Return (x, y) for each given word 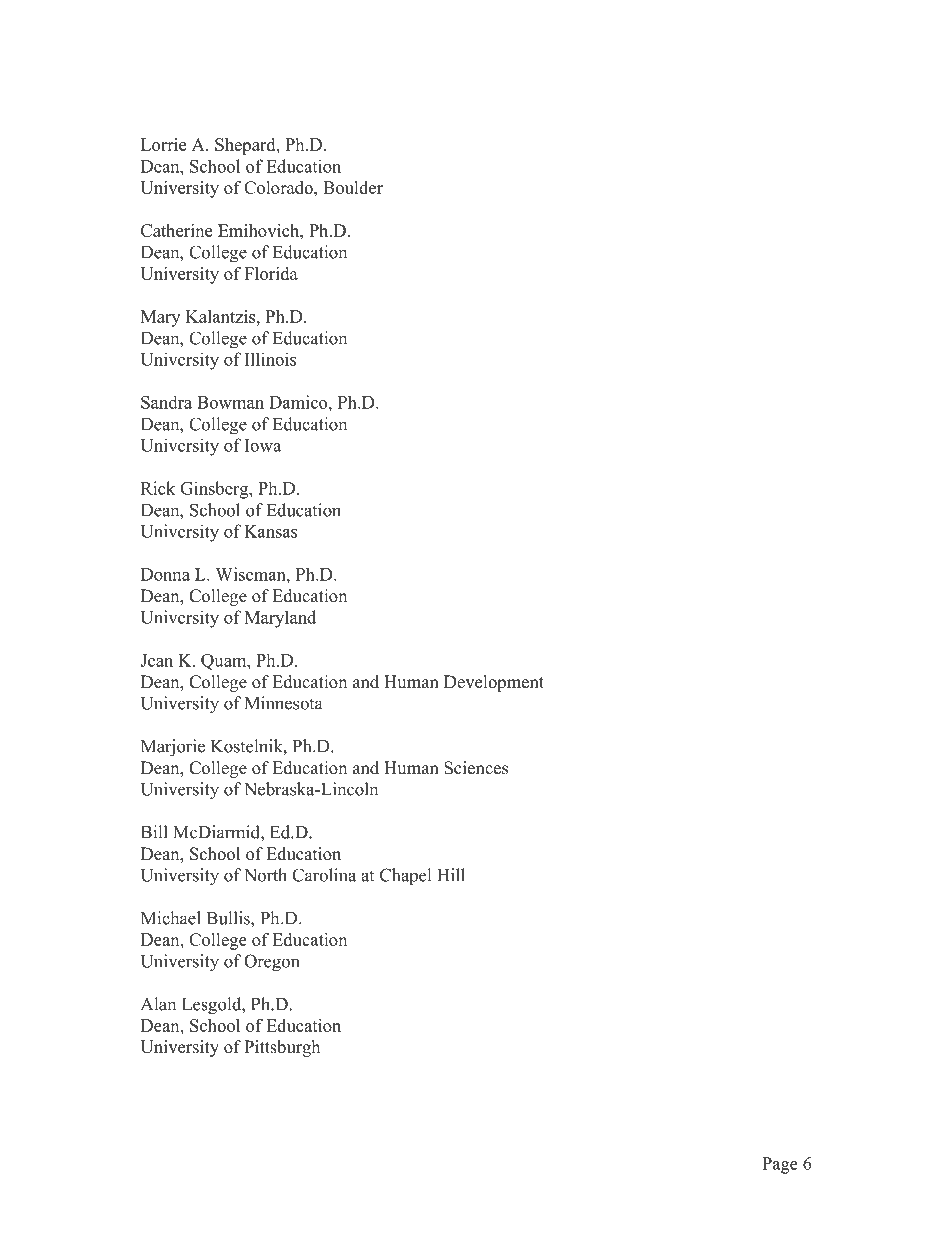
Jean (156, 660)
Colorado (279, 187)
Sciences (476, 768)
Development (494, 683)
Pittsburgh (282, 1048)
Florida (271, 273)
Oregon (271, 963)
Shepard (246, 146)
